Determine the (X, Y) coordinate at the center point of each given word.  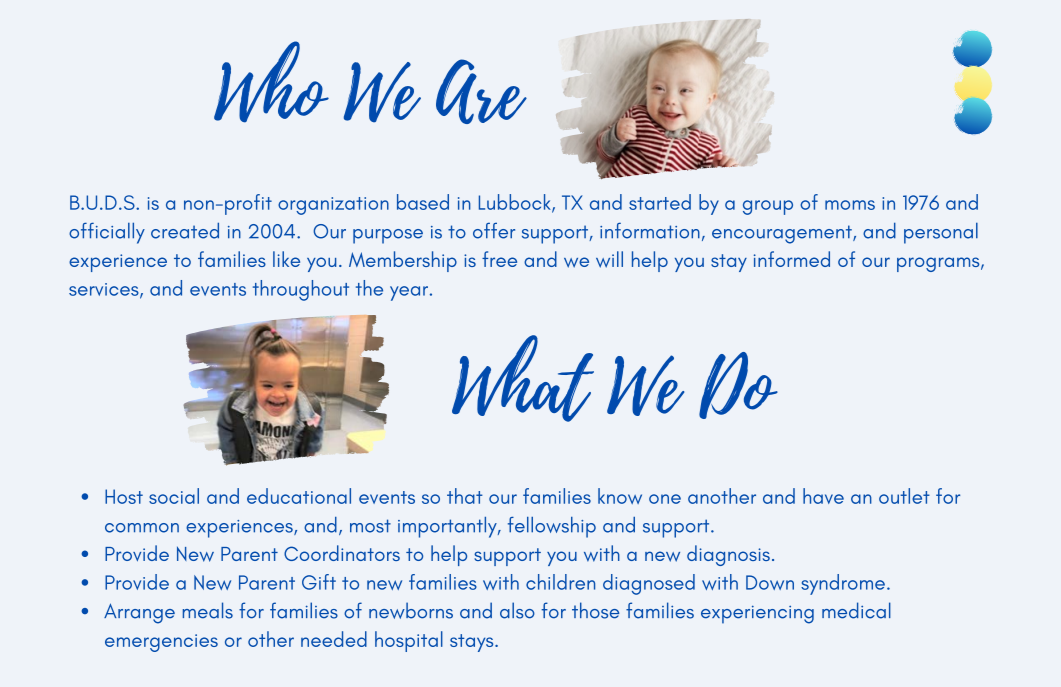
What (523, 378)
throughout (301, 290)
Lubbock (516, 203)
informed (792, 259)
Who (271, 82)
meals (208, 610)
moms (850, 205)
